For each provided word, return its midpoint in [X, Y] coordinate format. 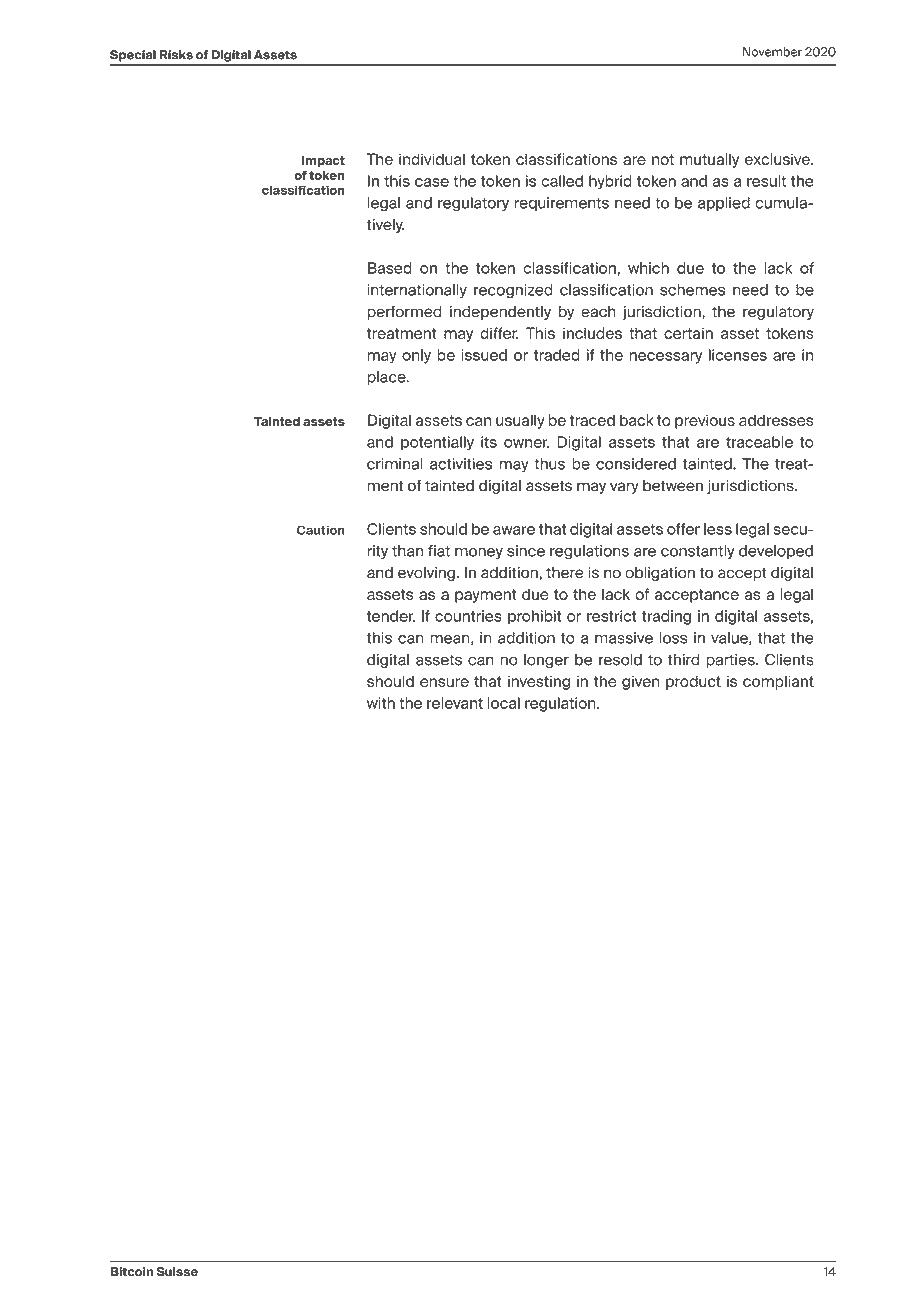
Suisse [177, 1272]
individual [432, 159]
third [683, 660]
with [381, 703]
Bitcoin [132, 1272]
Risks [176, 55]
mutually [709, 160]
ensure [444, 682]
